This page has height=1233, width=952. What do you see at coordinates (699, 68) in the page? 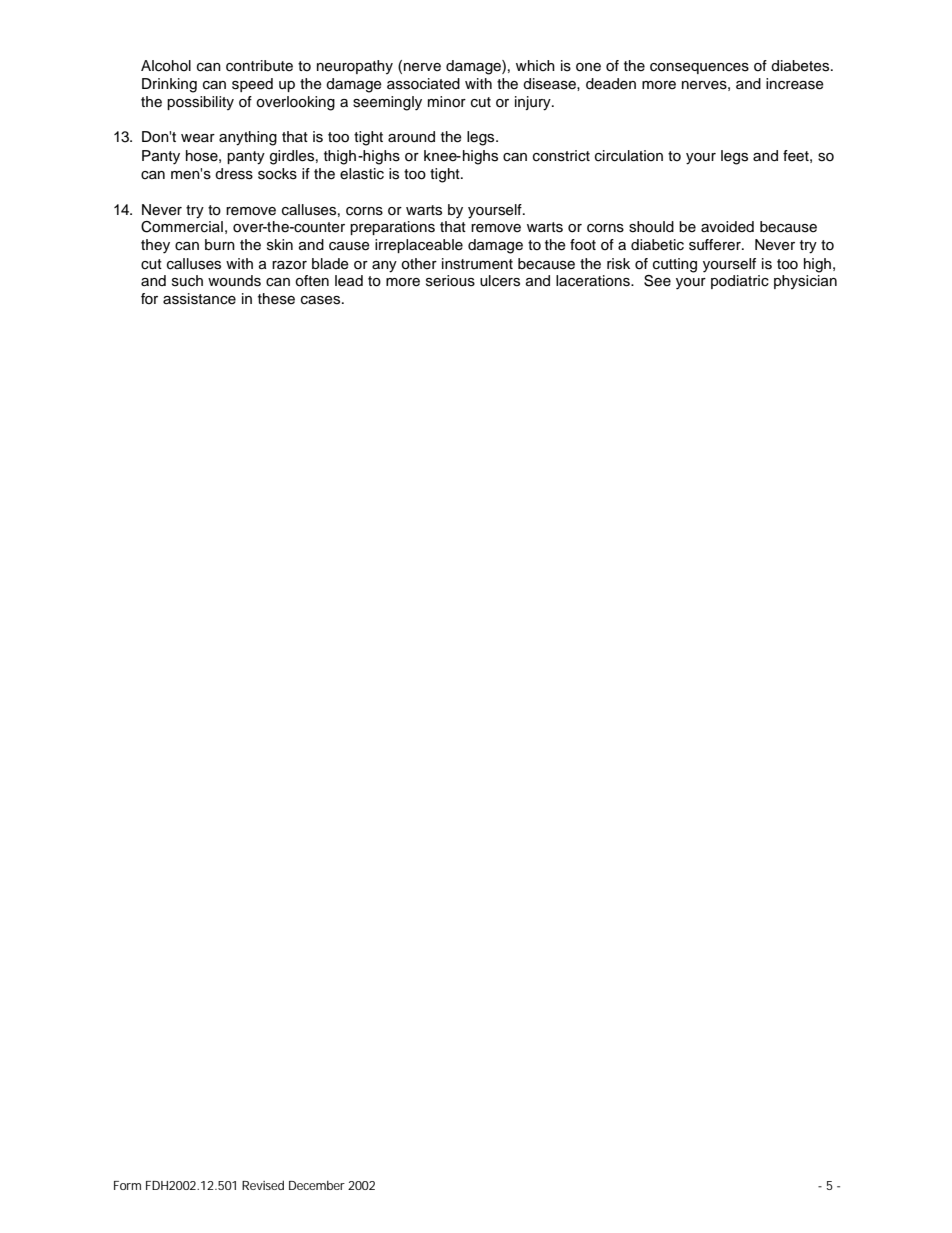
I see `consequences` at bounding box center [699, 68].
